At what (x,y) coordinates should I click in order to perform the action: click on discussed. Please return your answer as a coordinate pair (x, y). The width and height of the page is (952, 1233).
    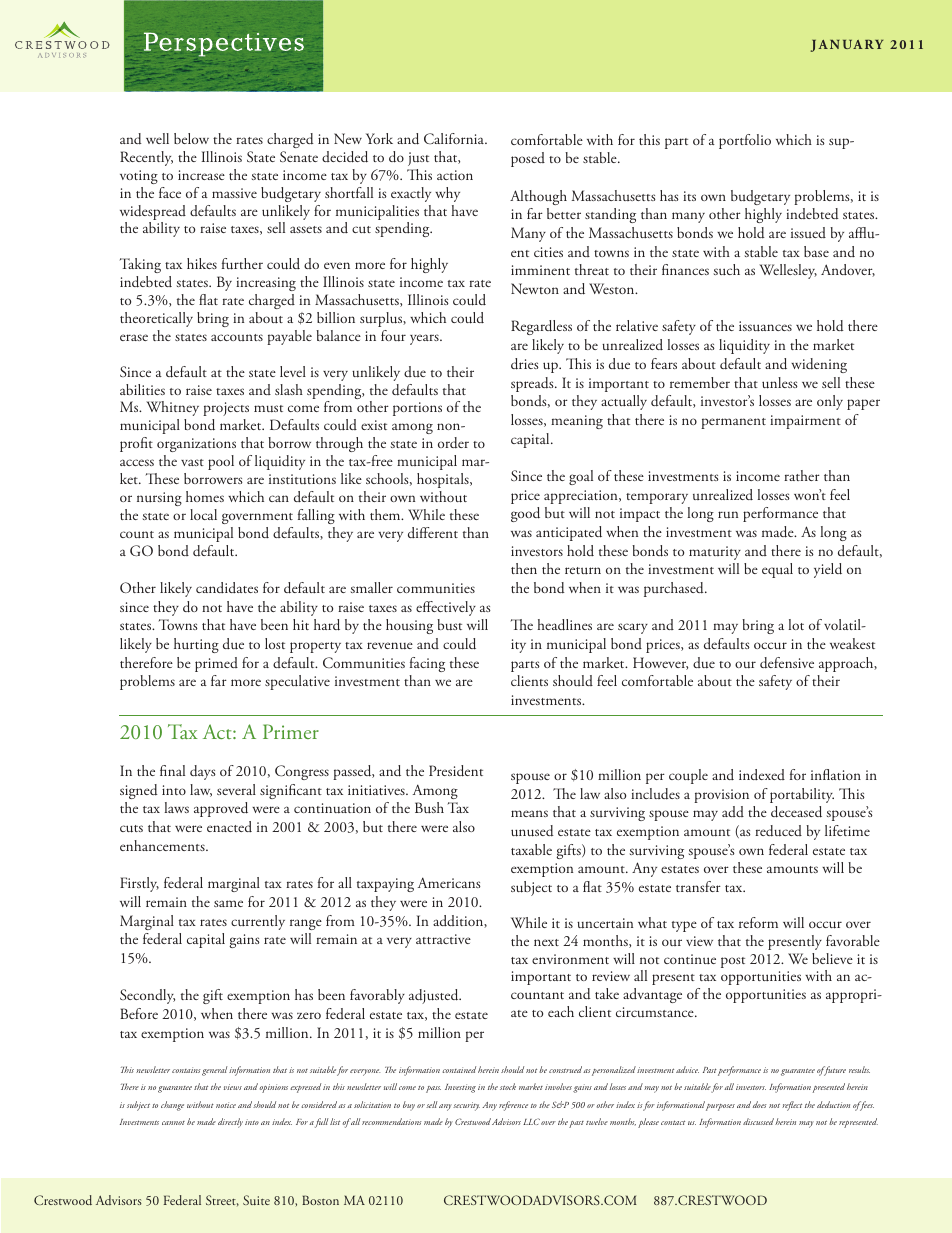
    Looking at the image, I should click on (758, 1121).
